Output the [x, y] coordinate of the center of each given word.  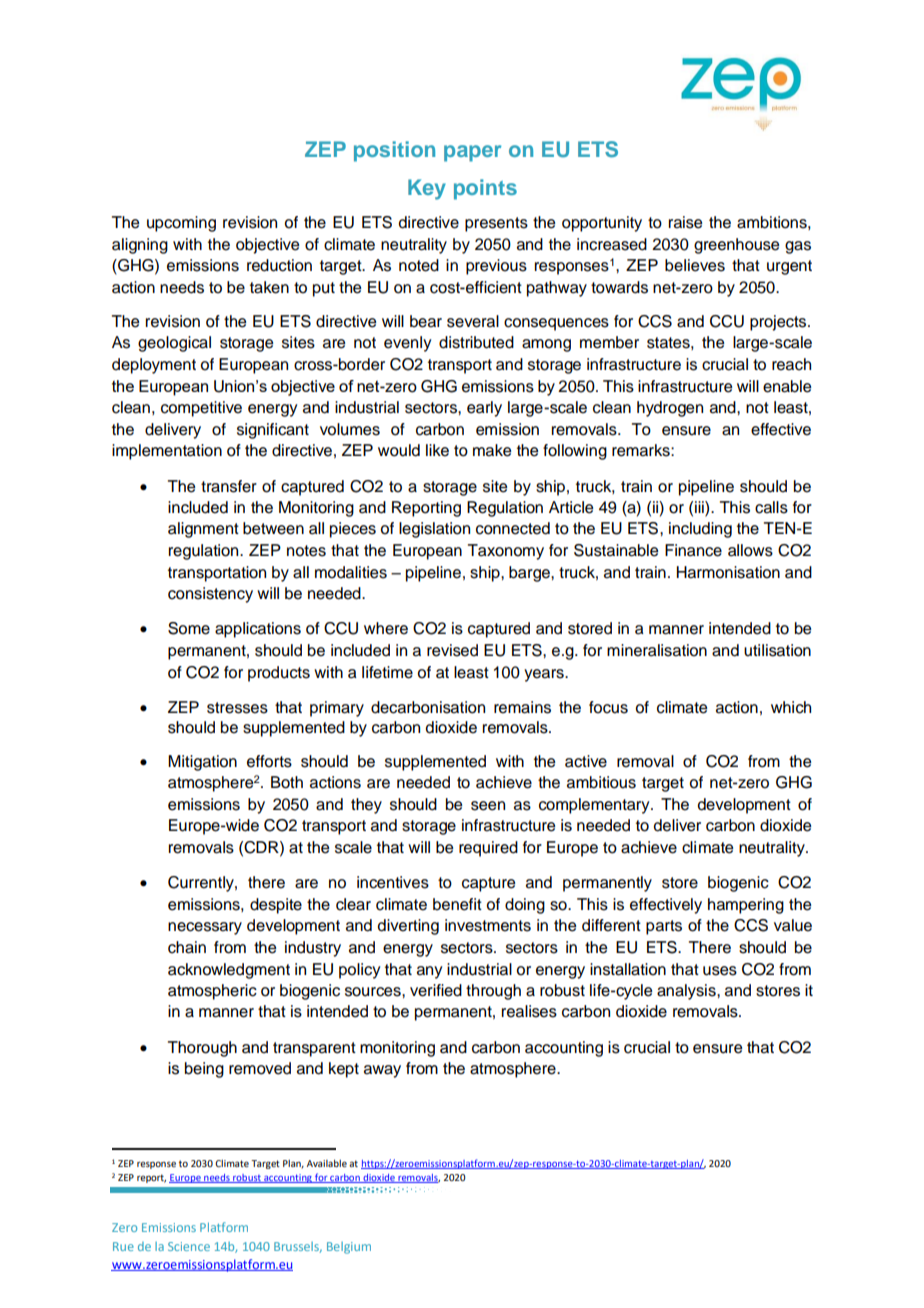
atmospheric [212, 992]
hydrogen [670, 409]
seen [488, 806]
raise [685, 222]
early [484, 409]
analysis [687, 992]
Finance [693, 550]
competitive [201, 409]
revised [452, 650]
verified [436, 990]
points [485, 189]
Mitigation [202, 763]
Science [189, 1246]
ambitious [601, 782]
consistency [210, 595]
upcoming [181, 224]
